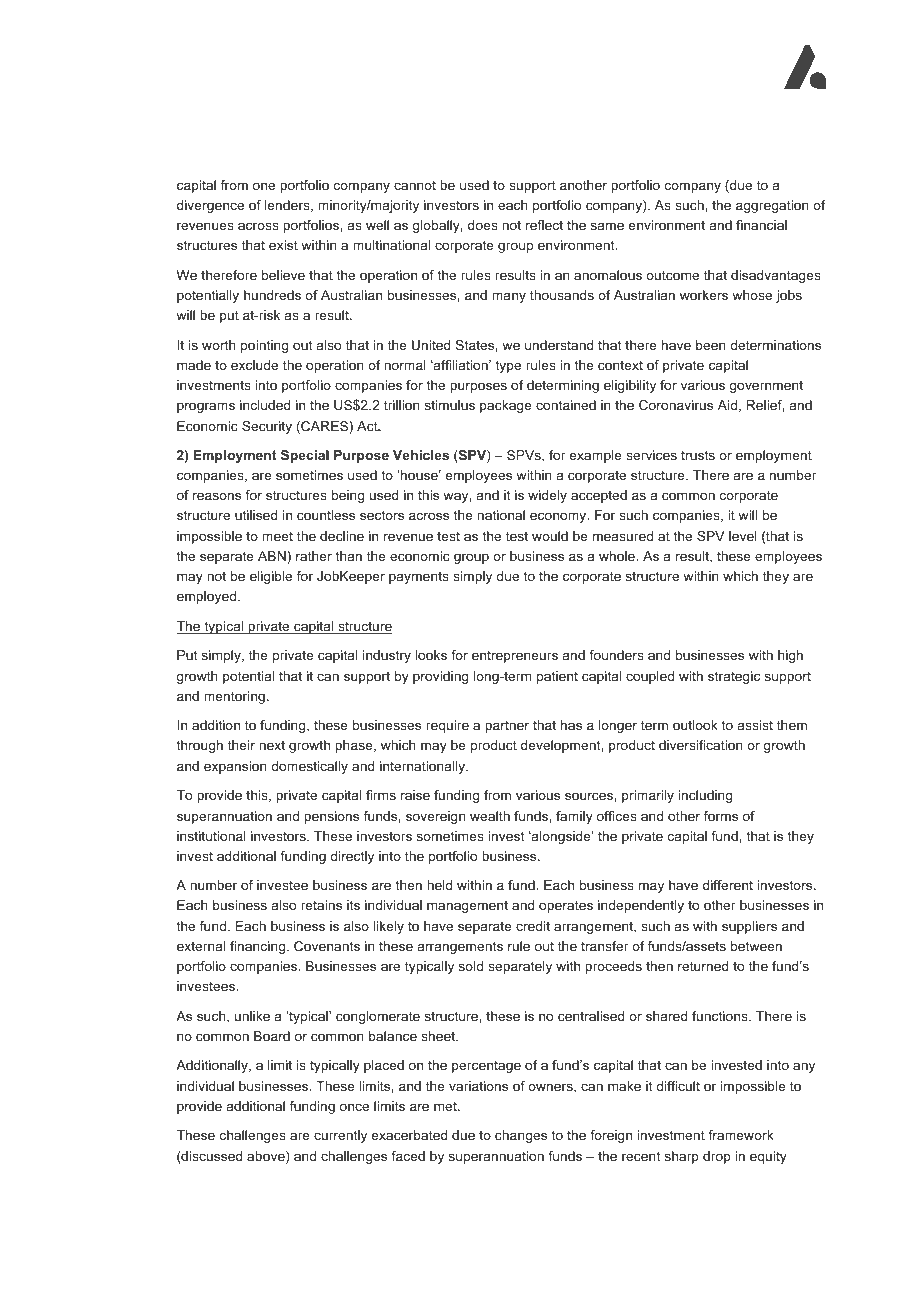 The height and width of the screenshot is (1308, 924). I want to click on financial, so click(761, 225).
